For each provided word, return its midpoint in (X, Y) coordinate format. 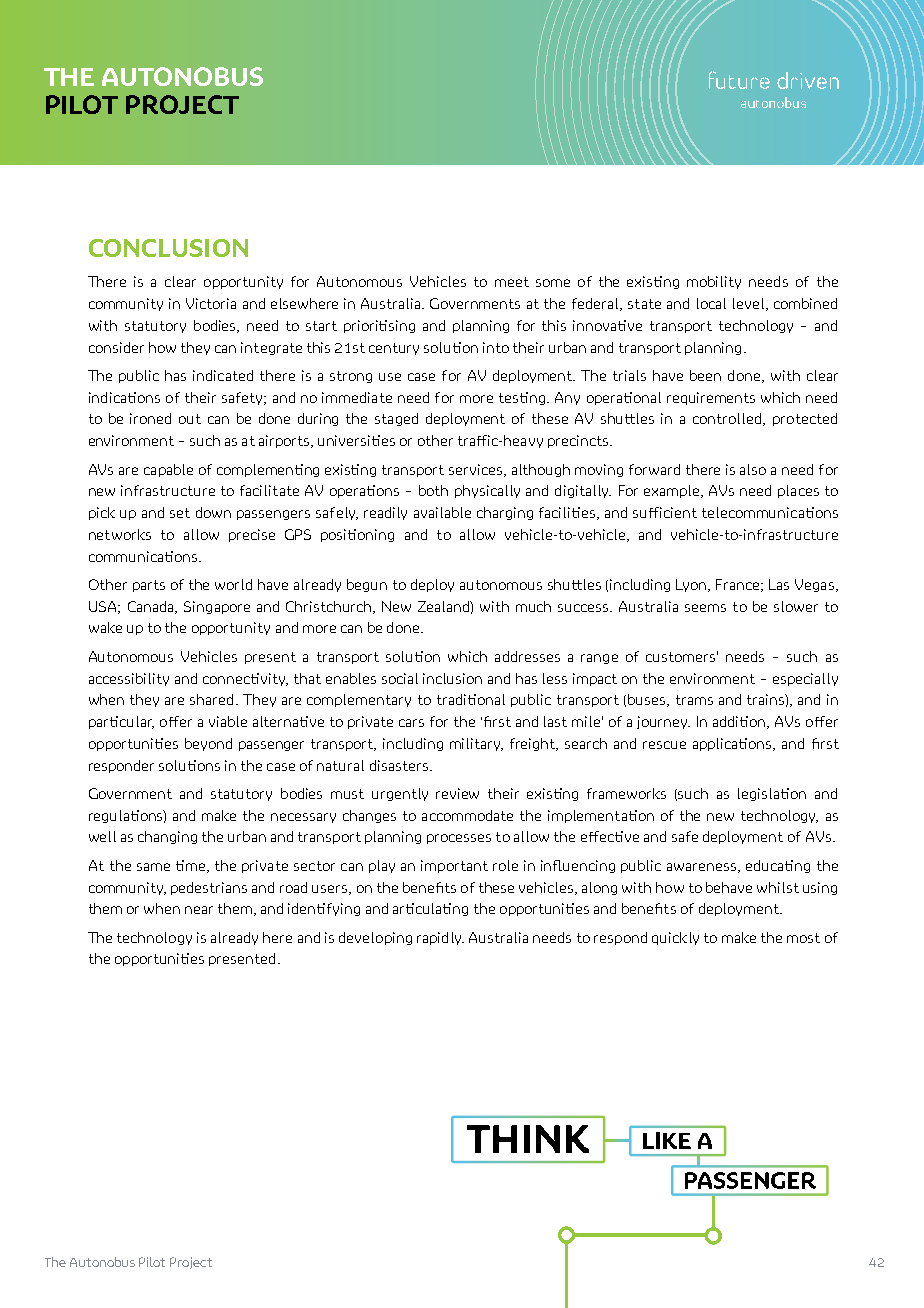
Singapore (217, 607)
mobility (714, 282)
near (199, 910)
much (533, 606)
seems (705, 608)
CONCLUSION (168, 248)
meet (512, 282)
